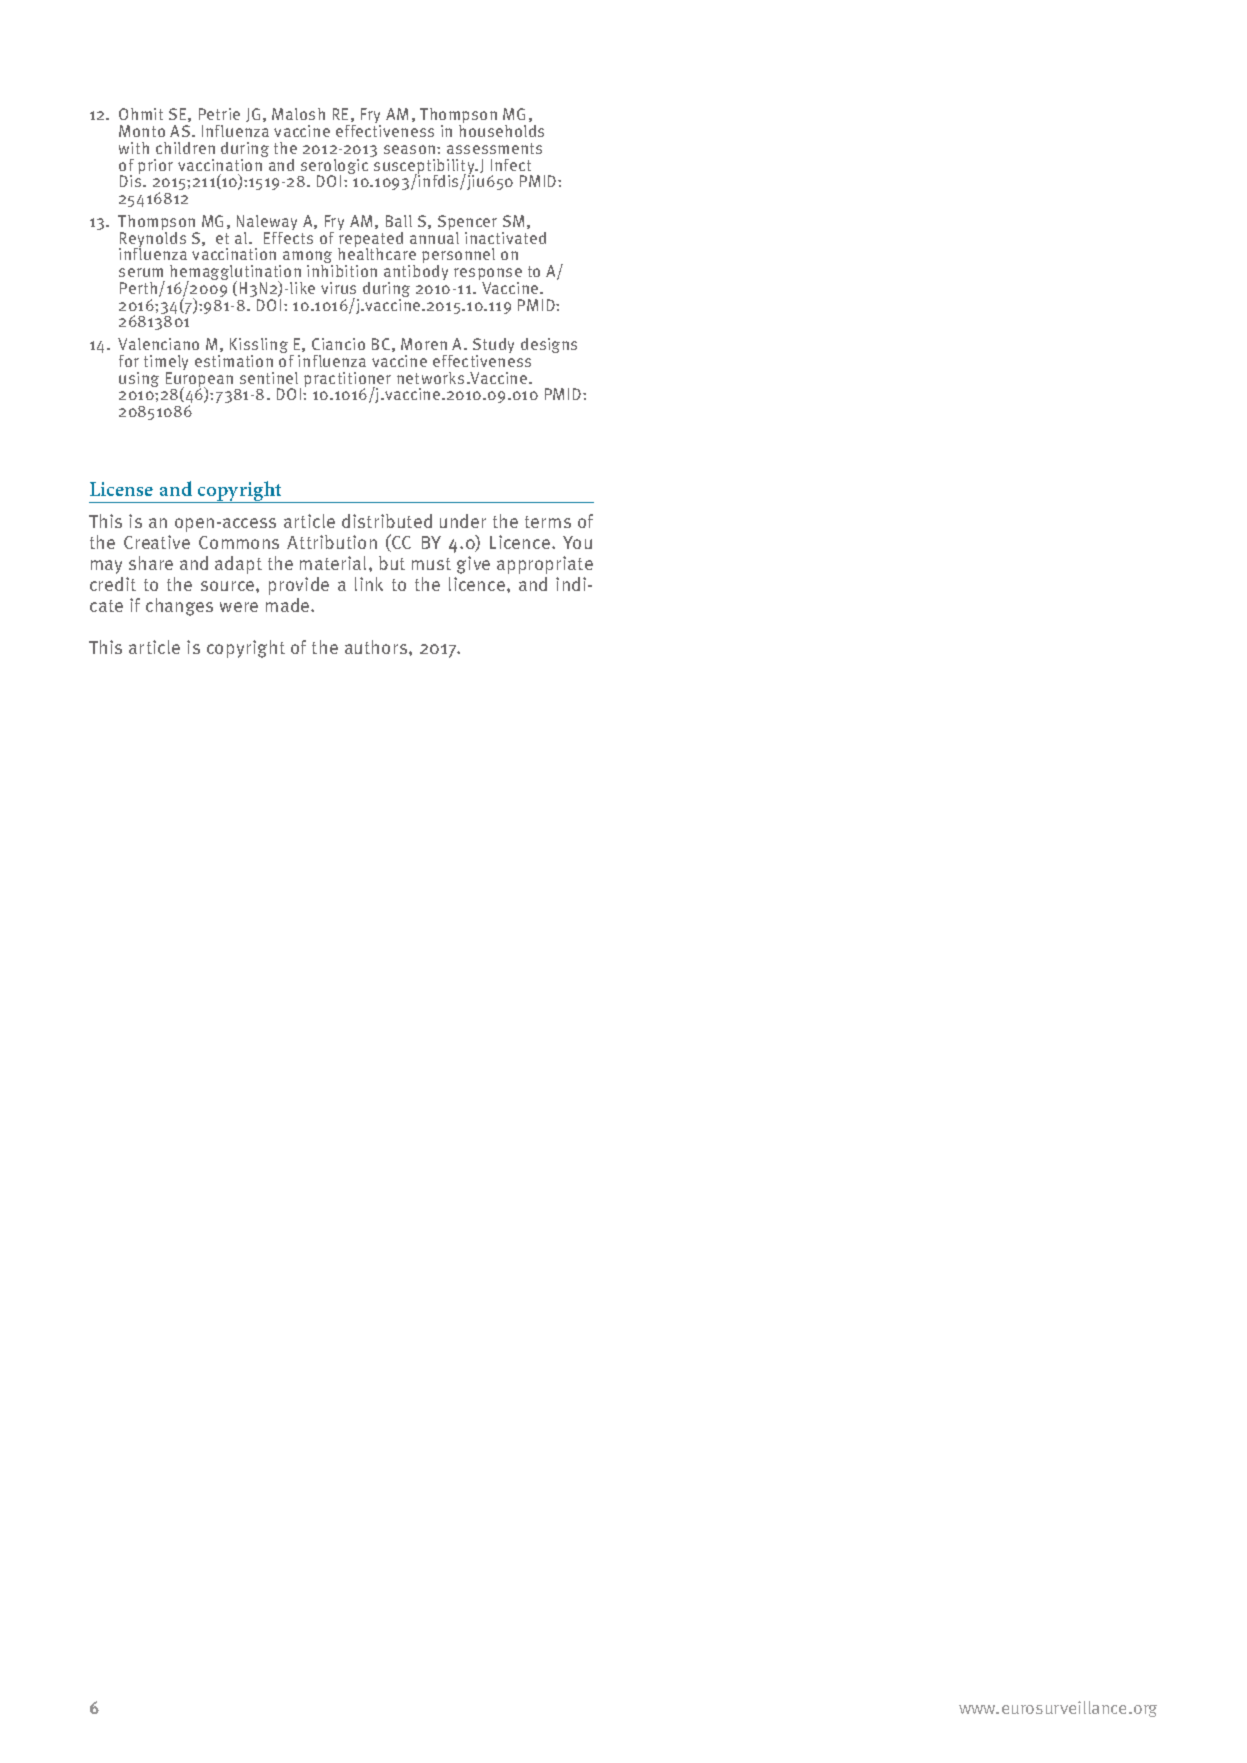 This screenshot has height=1763, width=1247. What do you see at coordinates (347, 381) in the screenshot?
I see `practitioner` at bounding box center [347, 381].
